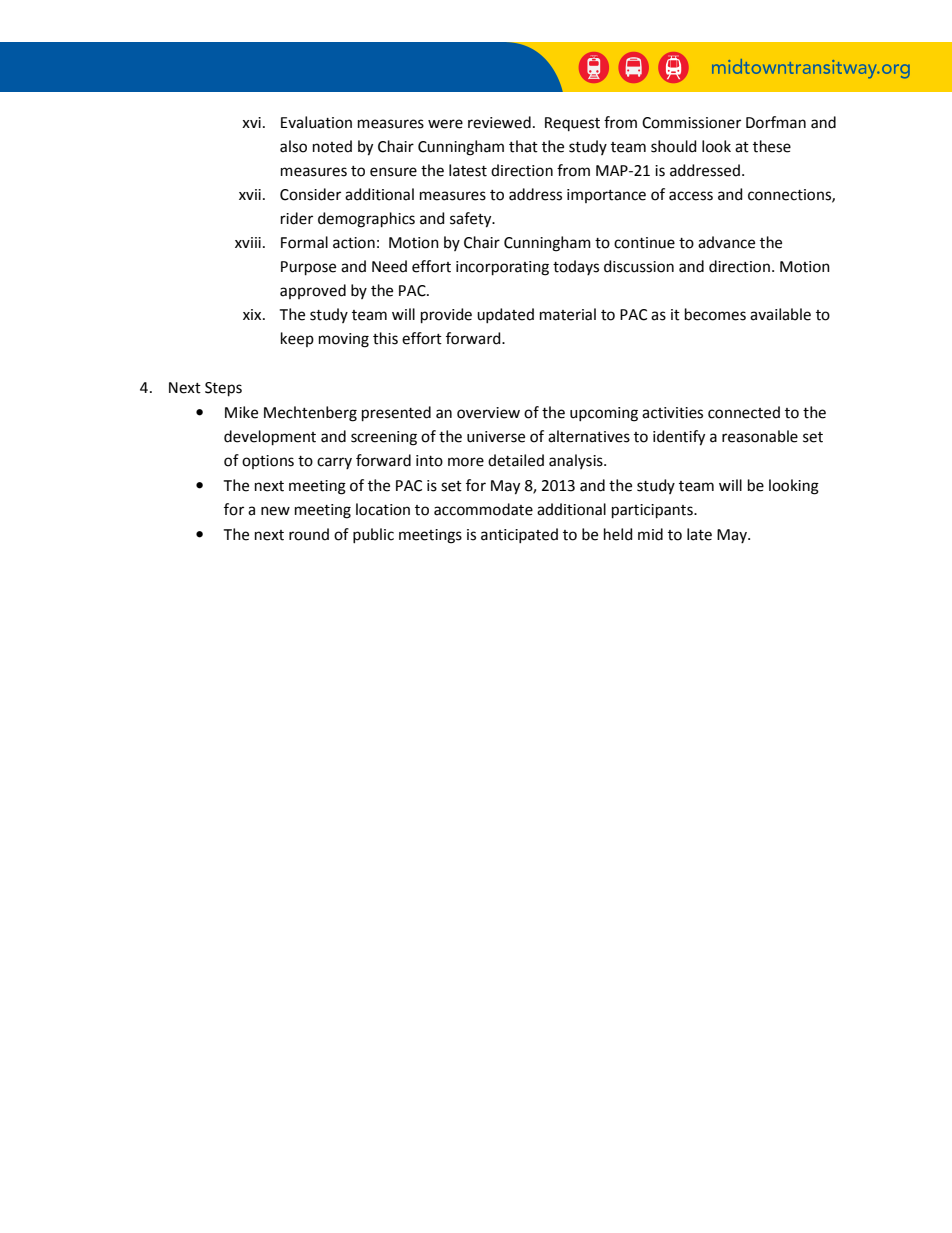 Image resolution: width=952 pixels, height=1233 pixels. Describe the element at coordinates (499, 122) in the image. I see `reviewed` at that location.
